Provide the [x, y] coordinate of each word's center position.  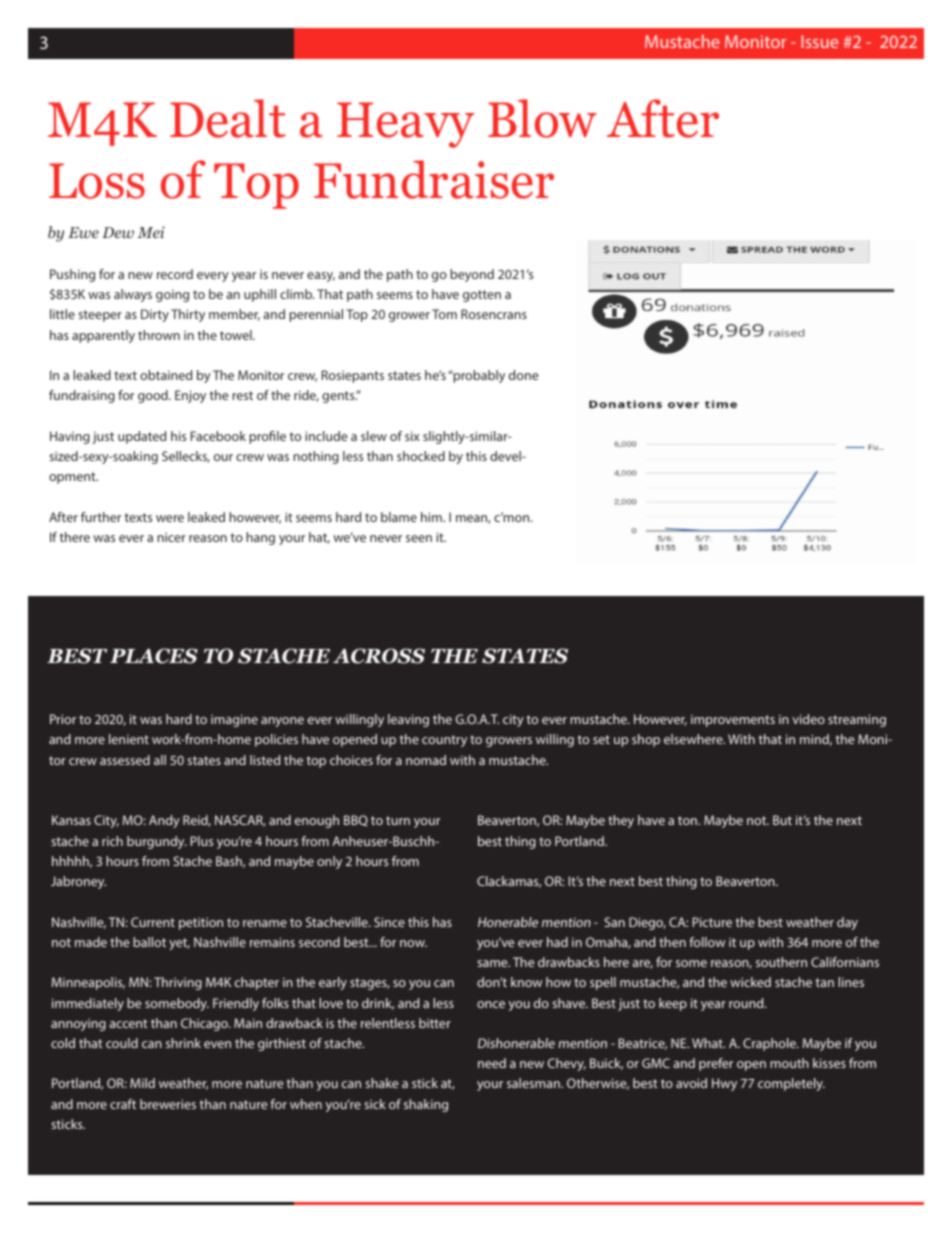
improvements [733, 720]
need [492, 1063]
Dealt [228, 118]
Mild [142, 1083]
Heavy [405, 125]
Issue [820, 41]
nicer [171, 537]
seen [419, 538]
